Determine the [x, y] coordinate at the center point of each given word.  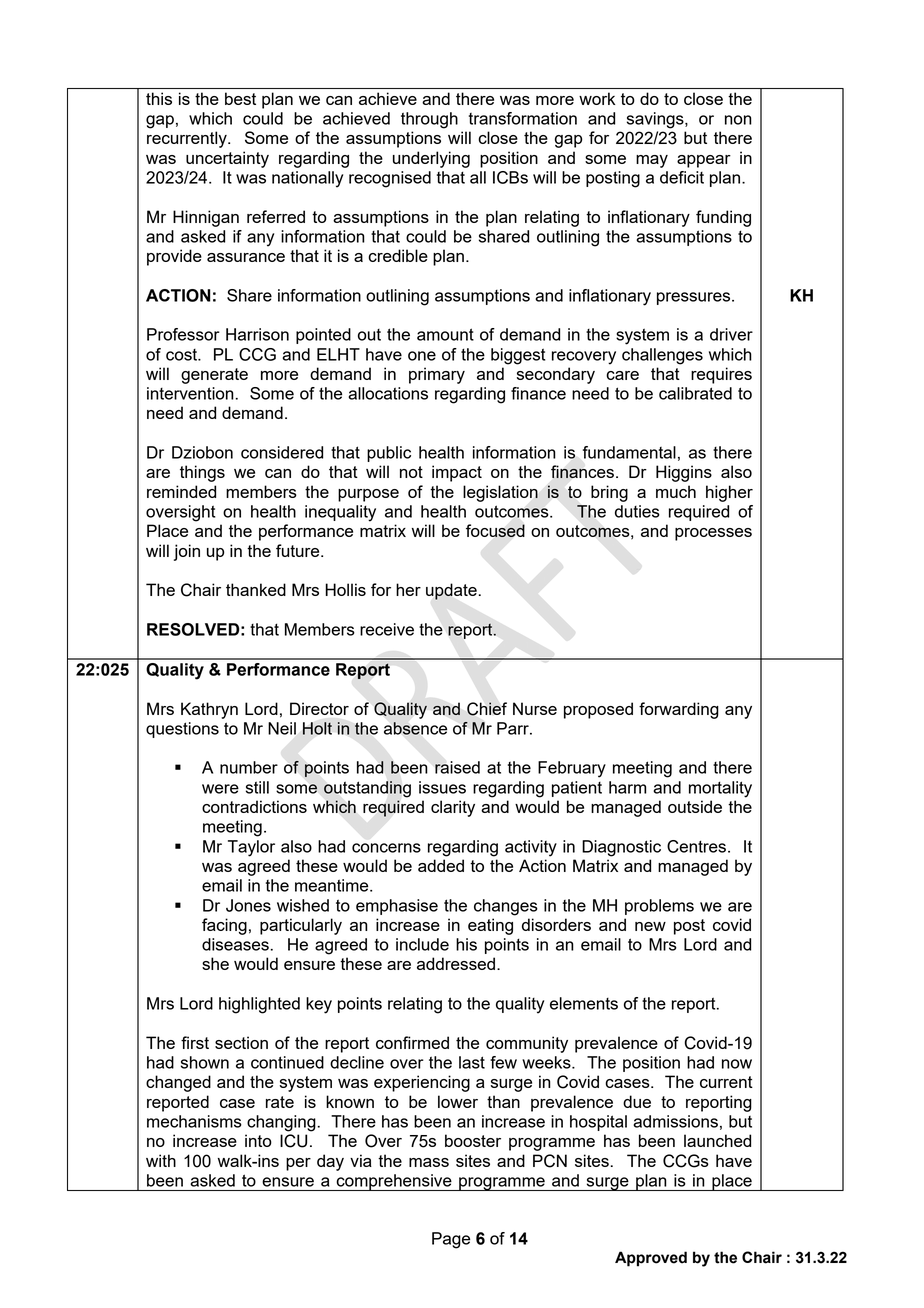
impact [457, 473]
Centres [696, 846]
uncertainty [227, 159]
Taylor [251, 848]
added [441, 865]
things [202, 473]
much [676, 491]
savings [656, 120]
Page [451, 1240]
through [429, 120]
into [258, 1140]
